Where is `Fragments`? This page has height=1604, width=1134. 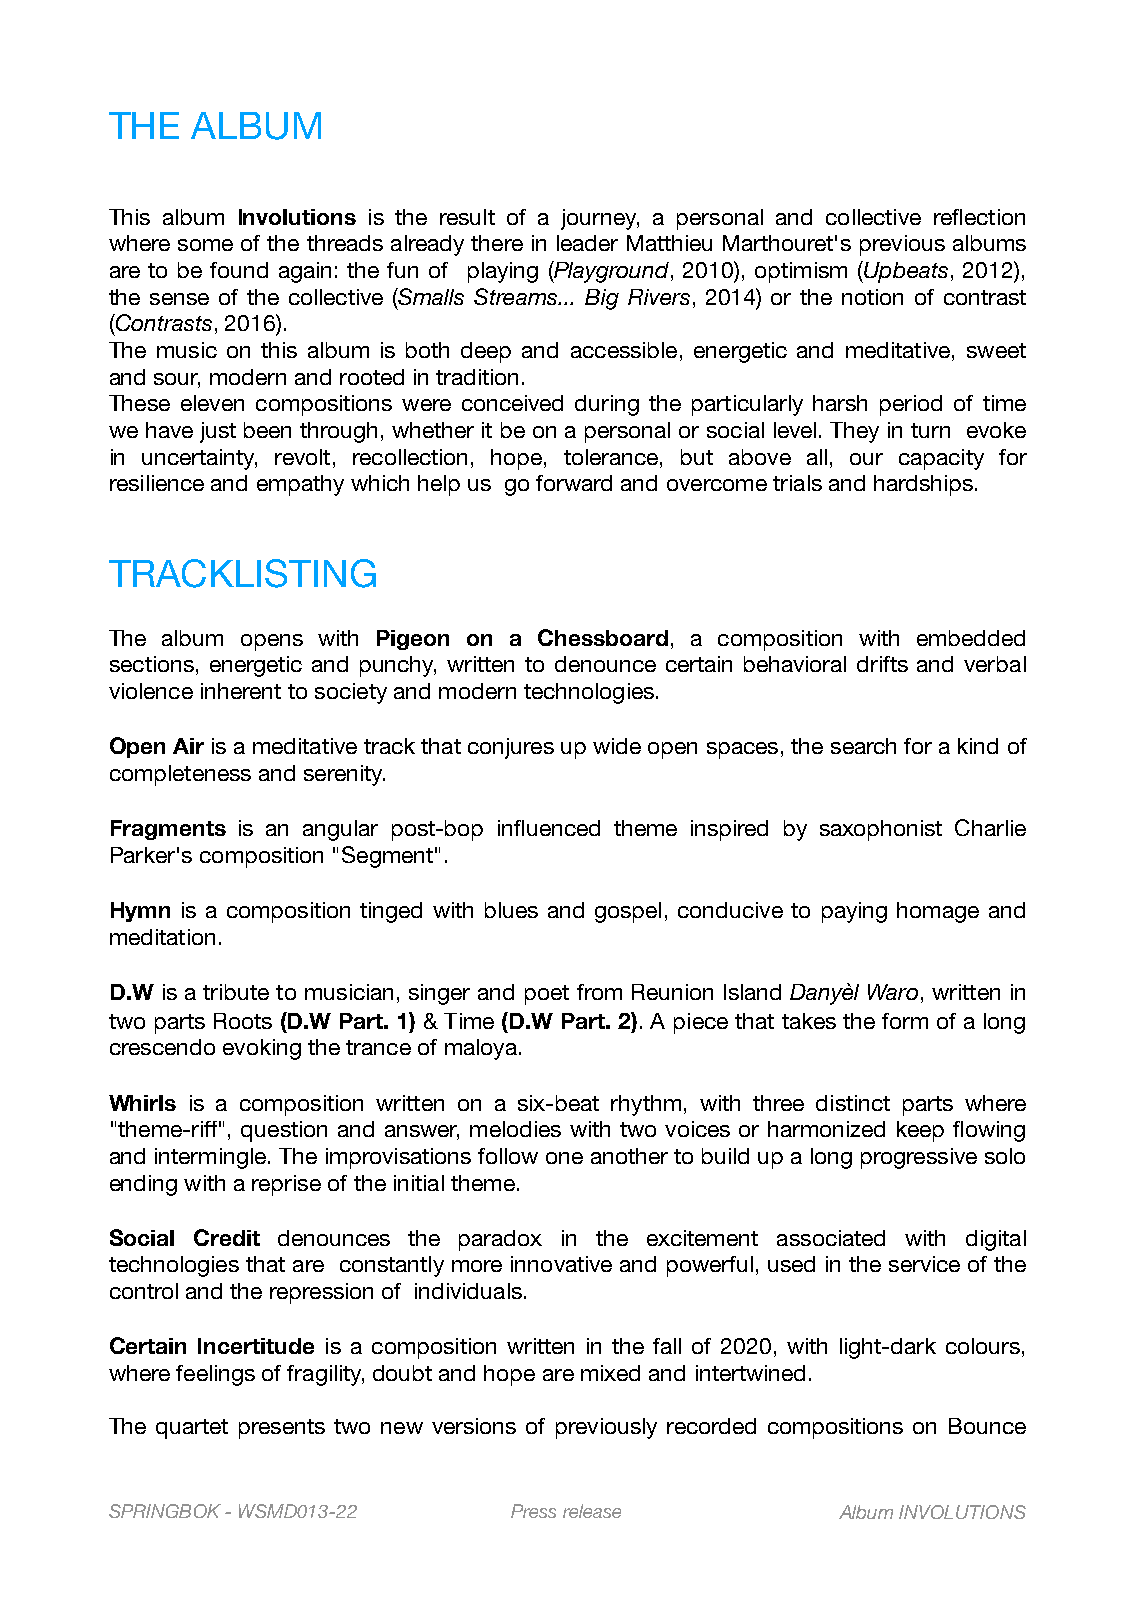
Fragments is located at coordinates (168, 830).
